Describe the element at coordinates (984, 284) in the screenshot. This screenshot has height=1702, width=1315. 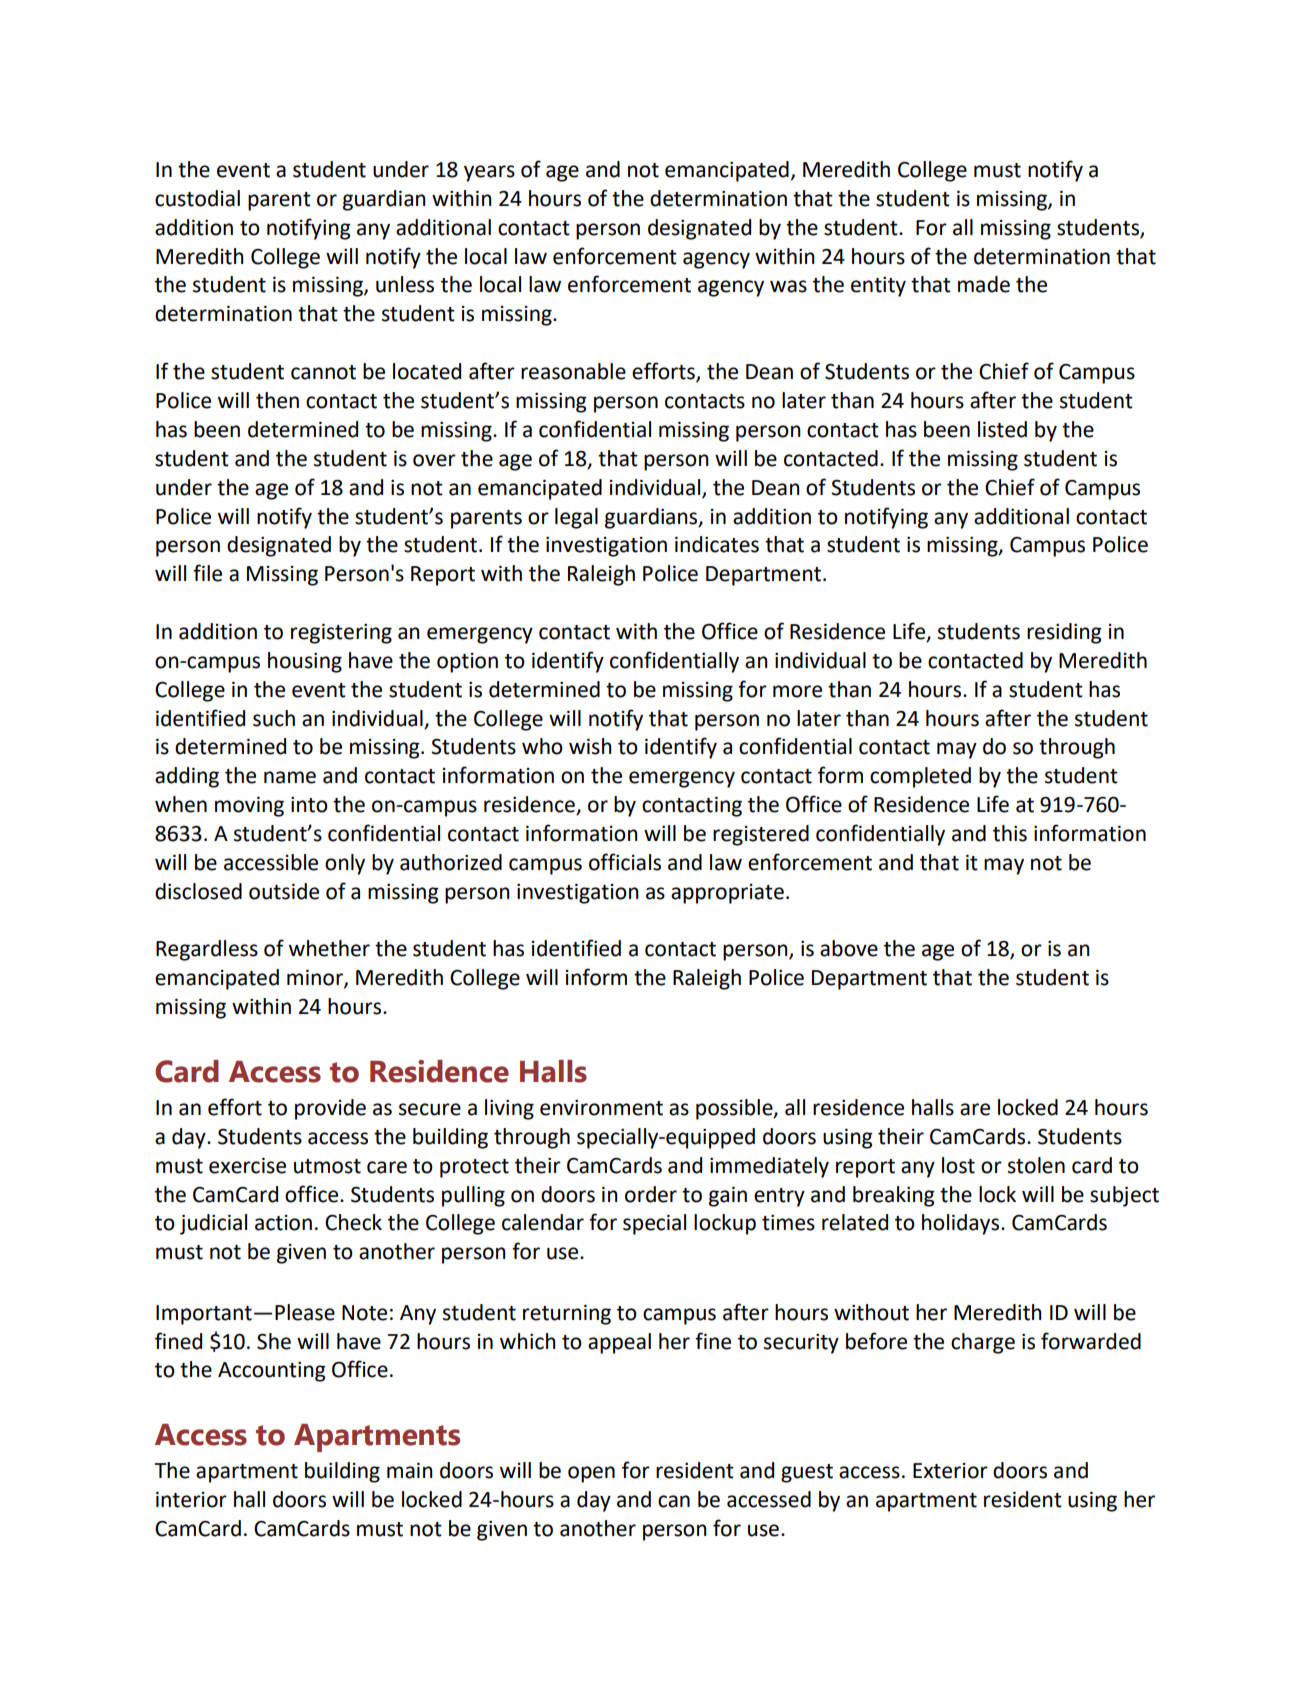
I see `made` at that location.
